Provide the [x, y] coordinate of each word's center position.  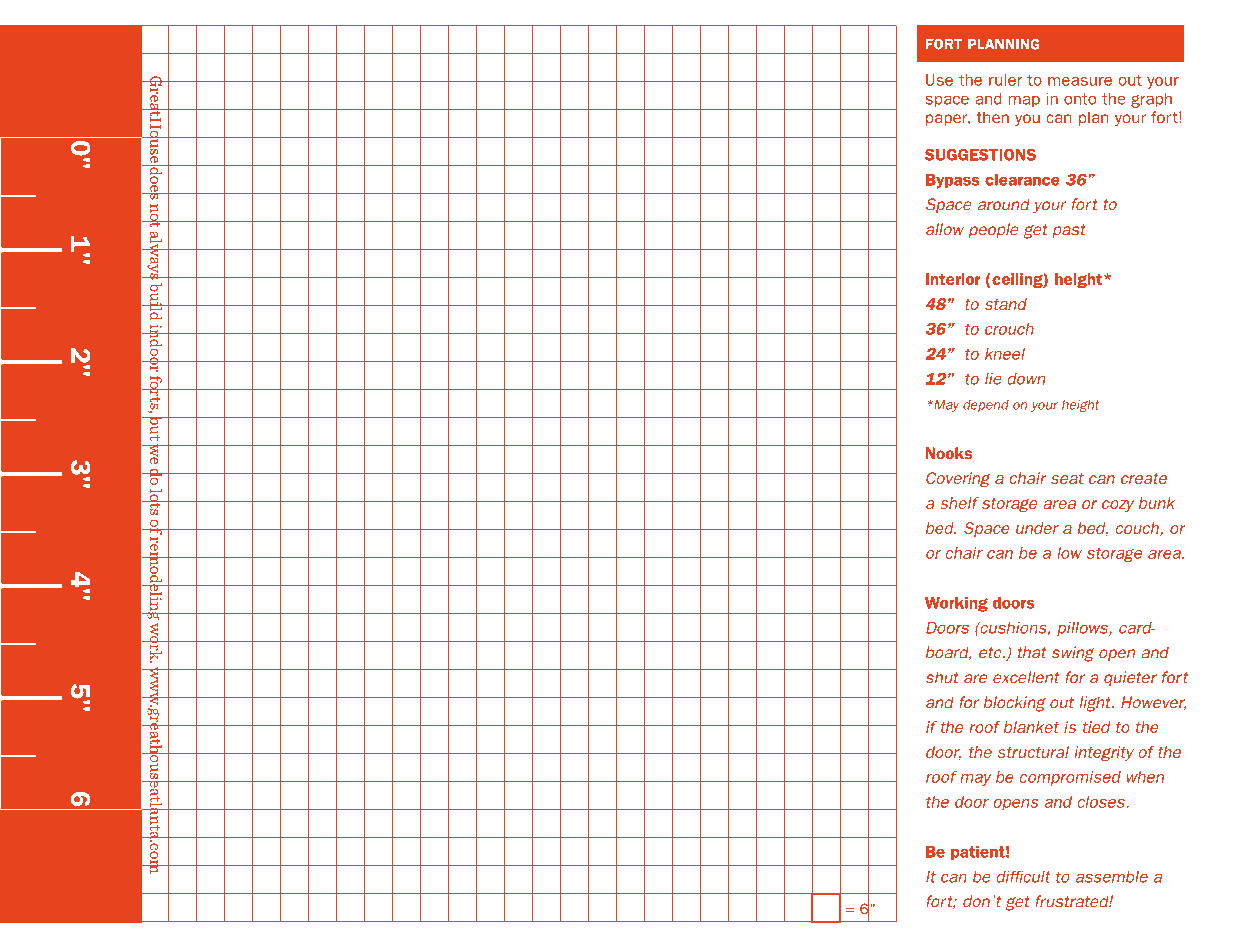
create [1144, 478]
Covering [958, 480]
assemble [1112, 876]
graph [1151, 100]
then [993, 117]
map [1024, 101]
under [1037, 528]
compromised [1070, 778]
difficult [1023, 876]
